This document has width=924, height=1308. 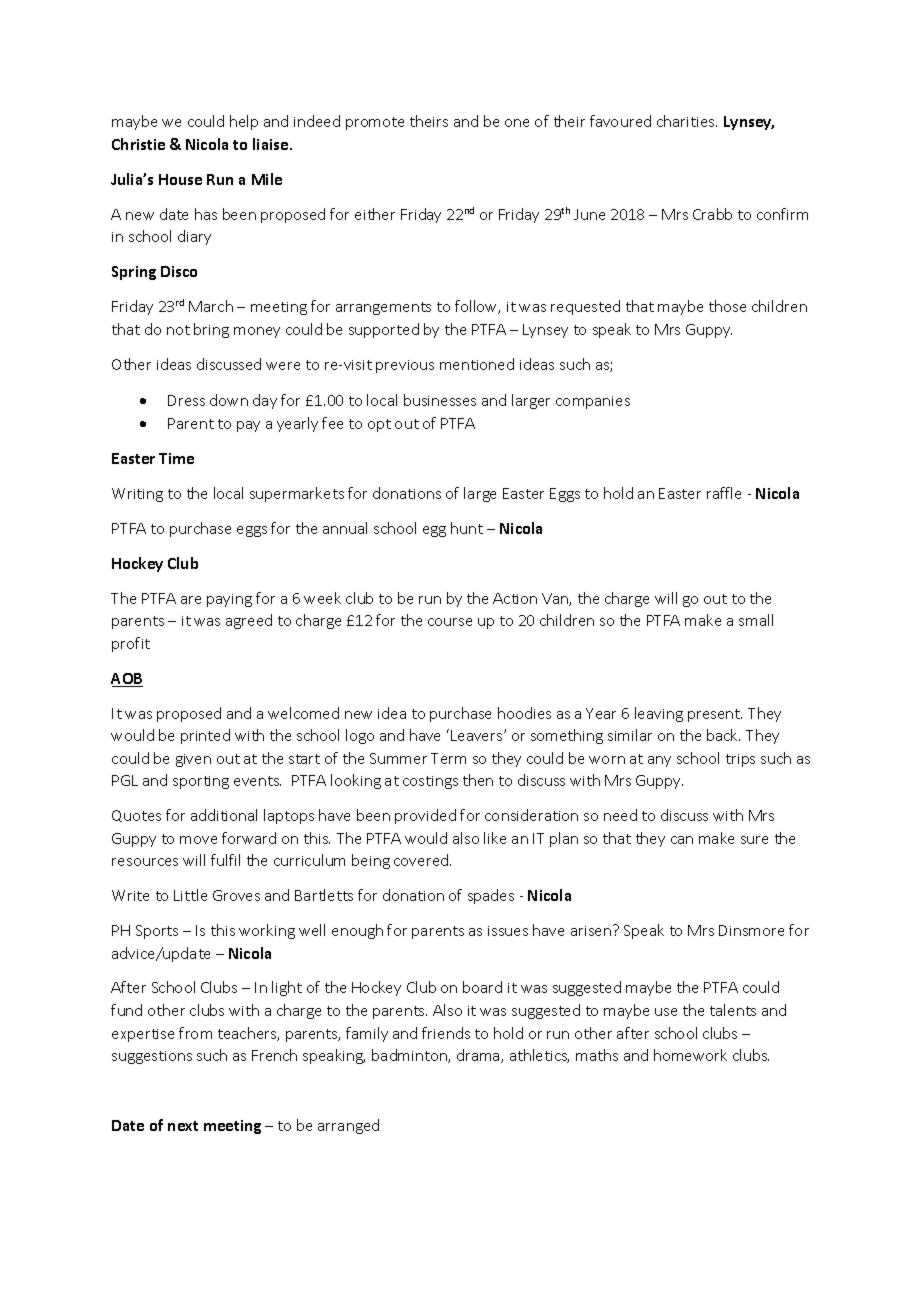 What do you see at coordinates (724, 493) in the document?
I see `raffle` at bounding box center [724, 493].
